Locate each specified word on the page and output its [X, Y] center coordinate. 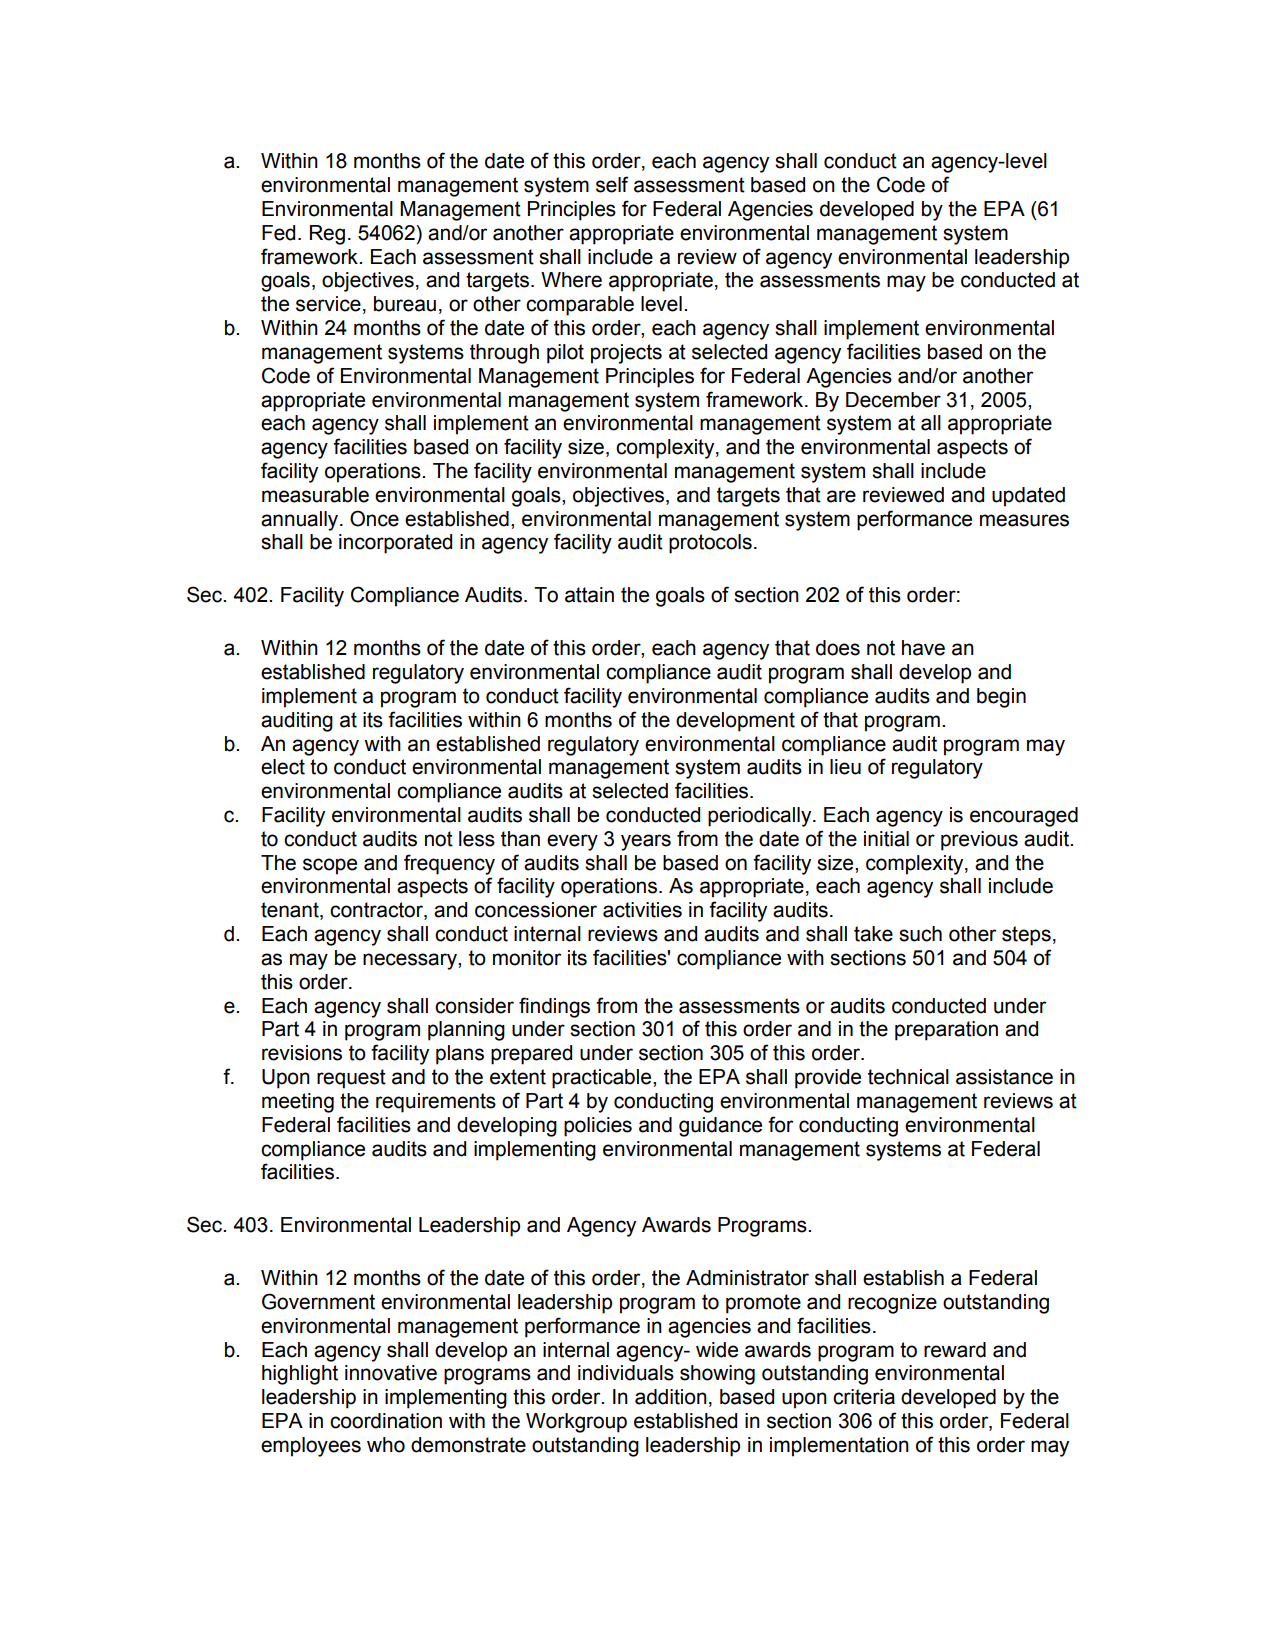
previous [979, 841]
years [646, 842]
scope [330, 866]
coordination [386, 1421]
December [893, 400]
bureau [405, 304]
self [612, 184]
